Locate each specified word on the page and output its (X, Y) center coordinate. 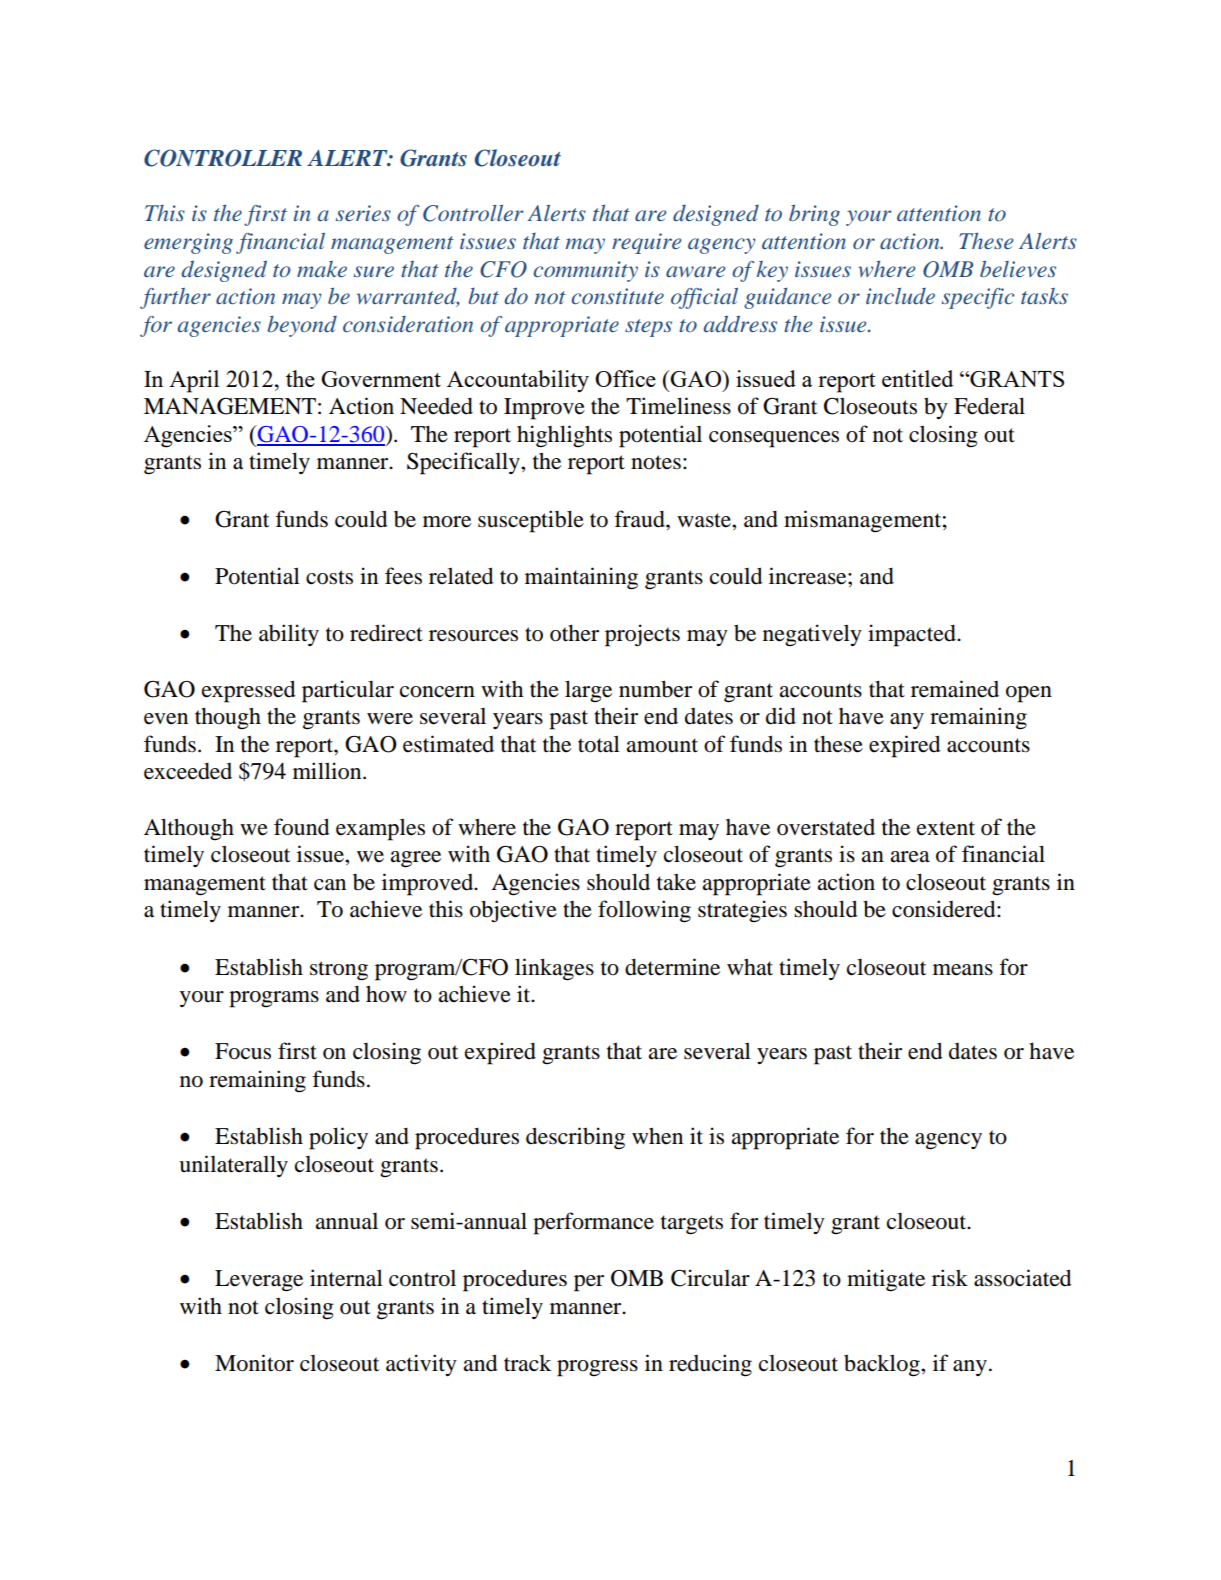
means (963, 970)
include (900, 296)
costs (329, 577)
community (586, 271)
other (574, 633)
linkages (554, 969)
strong (339, 971)
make (322, 269)
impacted (913, 635)
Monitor (254, 1363)
